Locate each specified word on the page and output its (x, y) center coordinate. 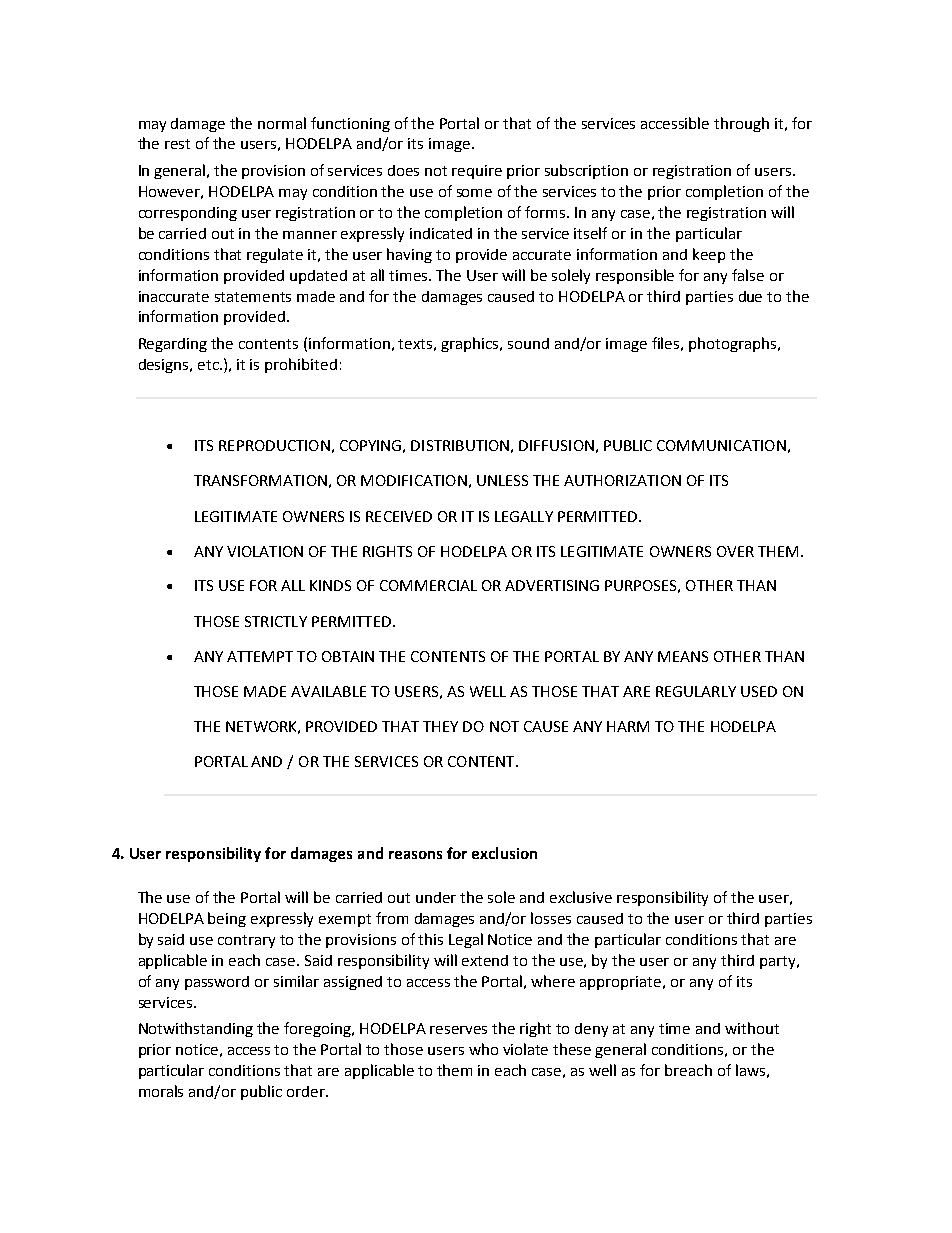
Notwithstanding (196, 1029)
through (741, 124)
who (483, 1049)
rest (177, 144)
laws (750, 1070)
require (477, 172)
